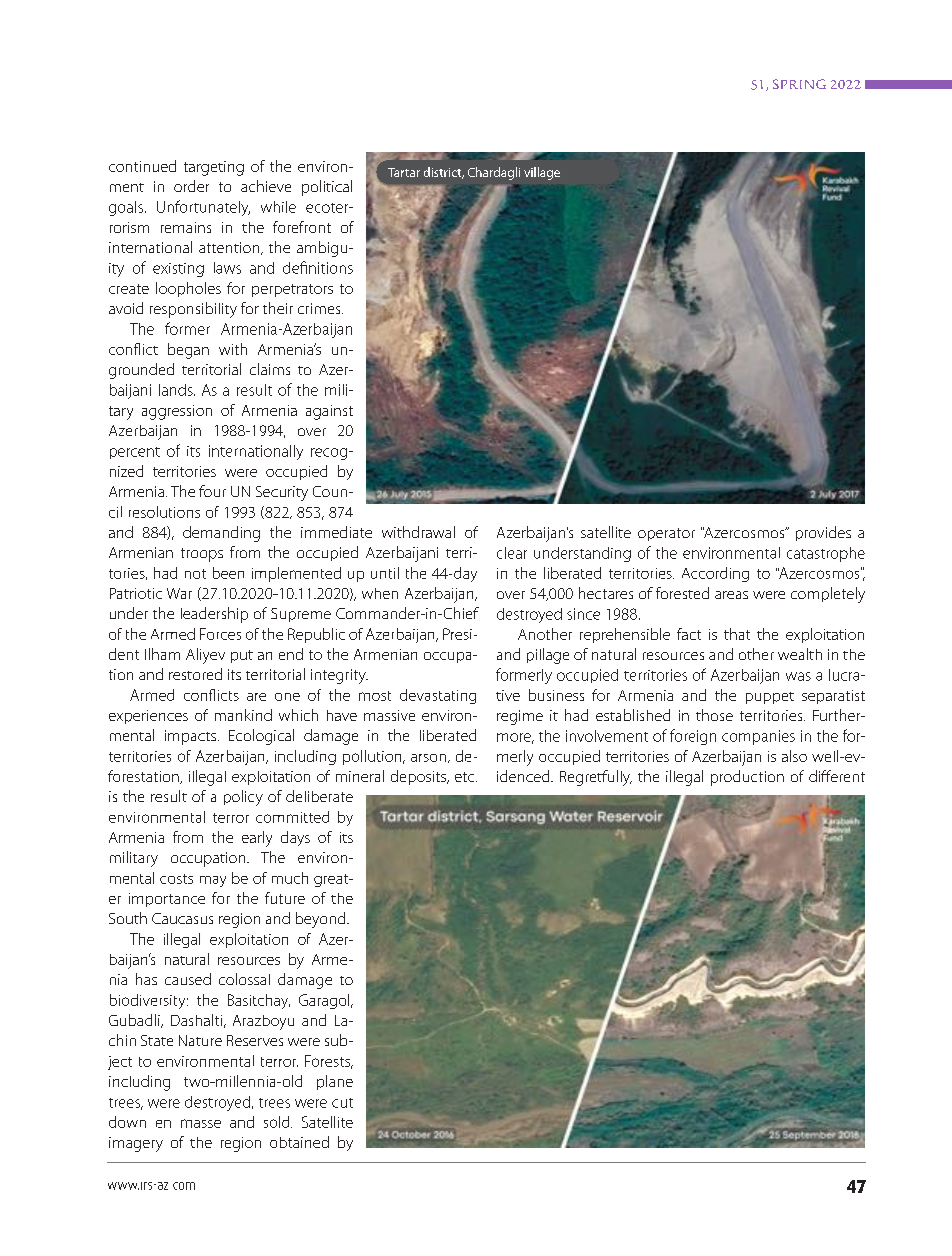 This document has width=952, height=1256. What do you see at coordinates (823, 533) in the document?
I see `provides` at bounding box center [823, 533].
